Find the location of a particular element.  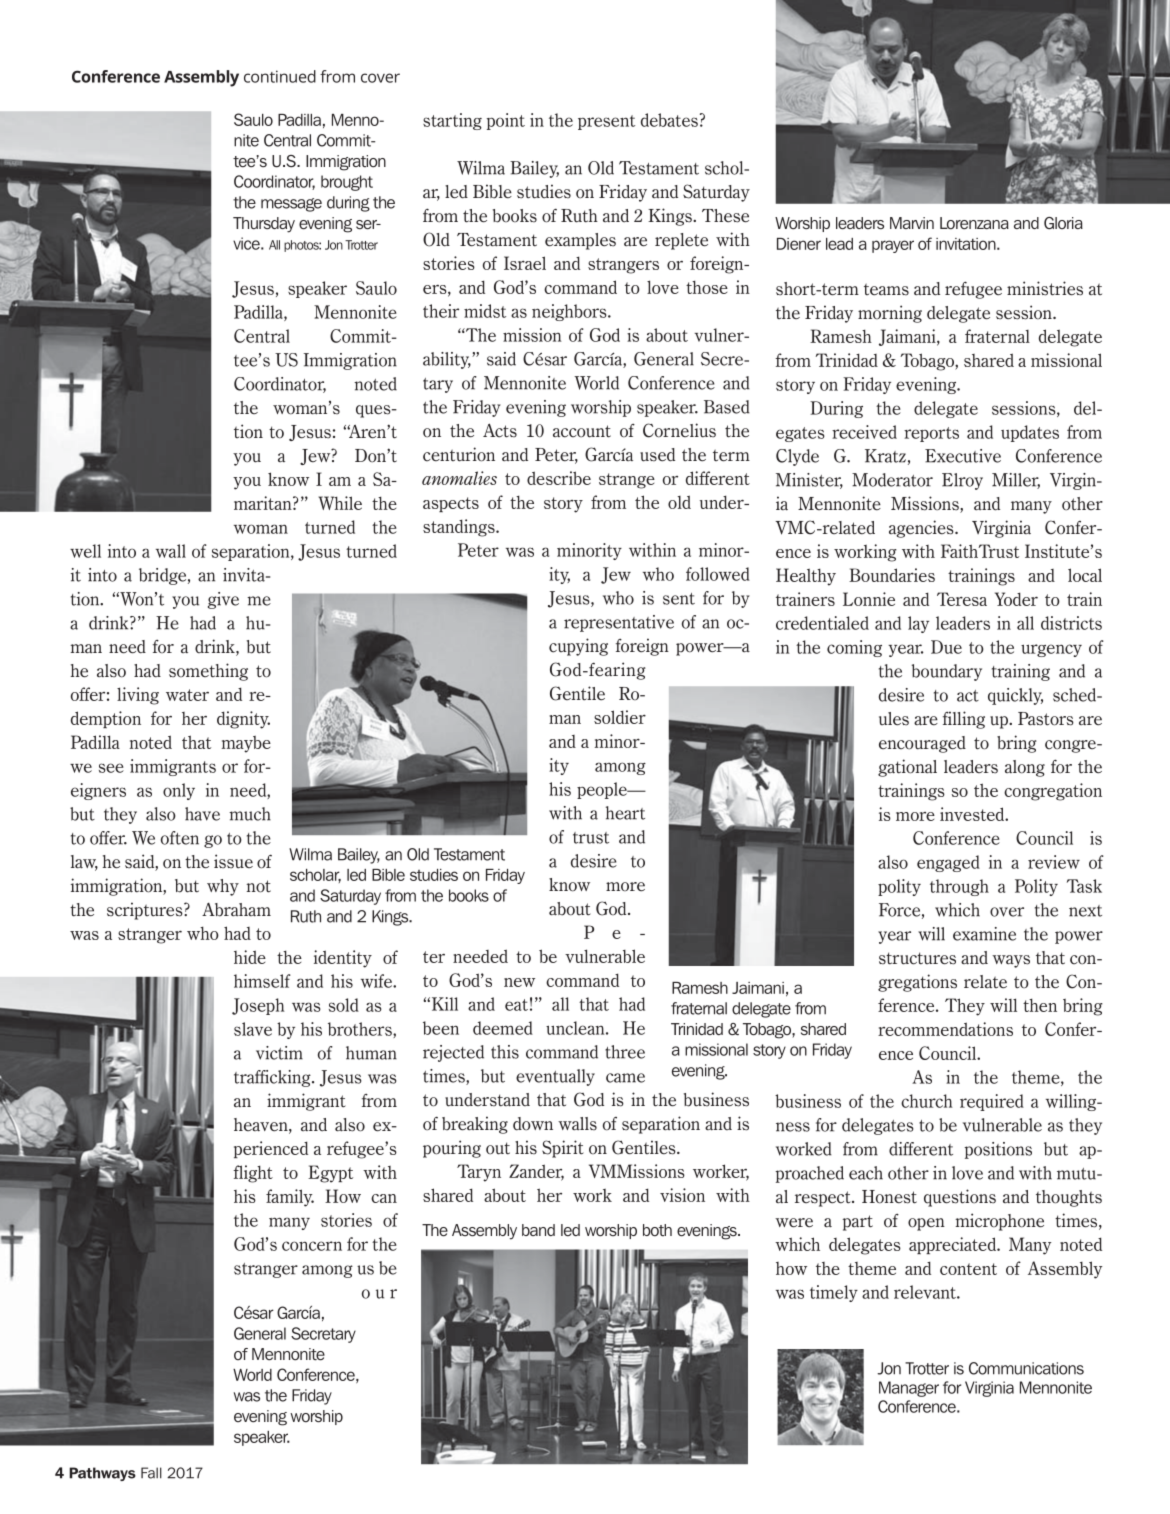

required is located at coordinates (992, 1102).
